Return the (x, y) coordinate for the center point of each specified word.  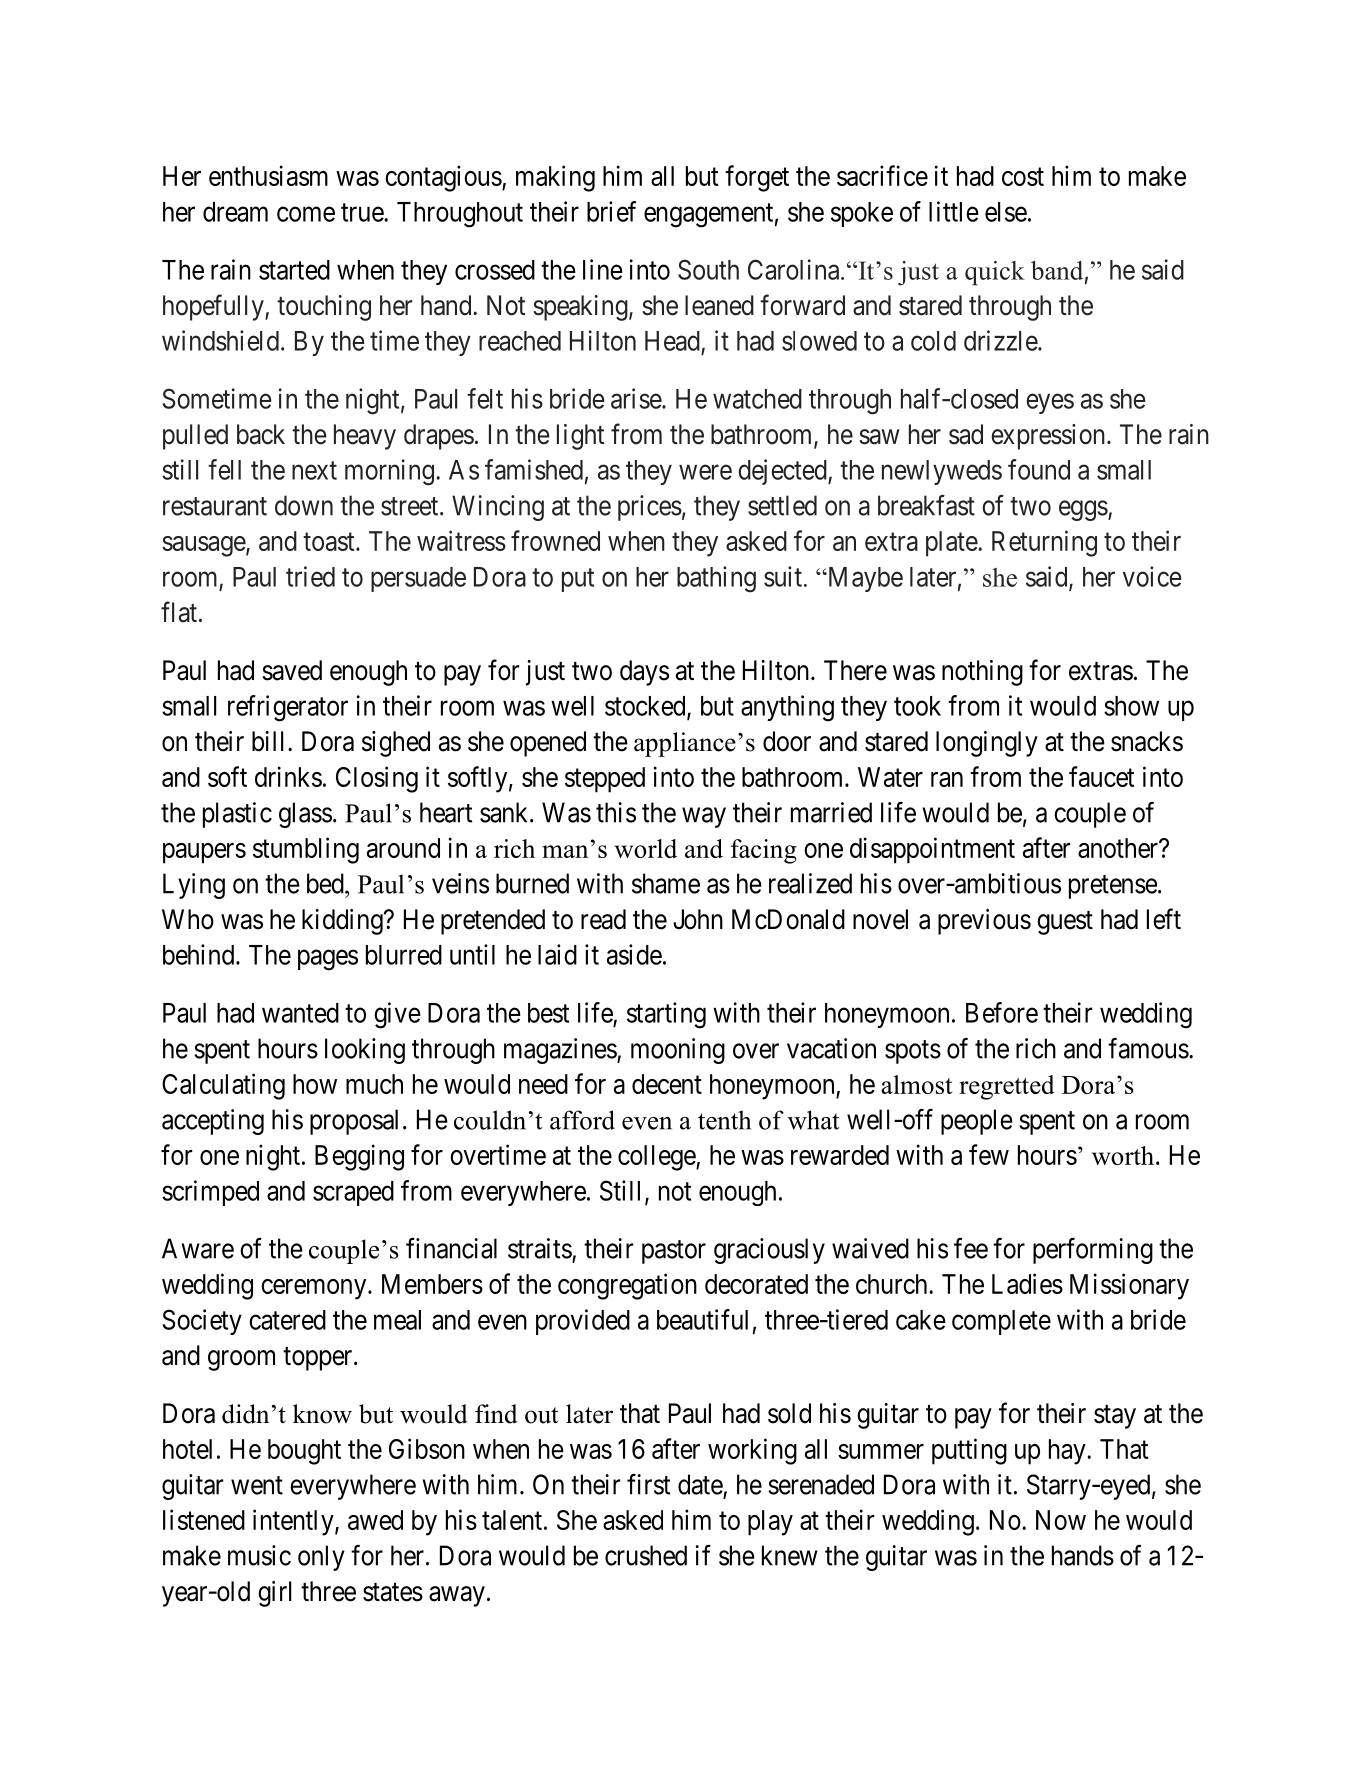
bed (326, 883)
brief (611, 211)
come (306, 214)
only (321, 1558)
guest (1065, 923)
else (1006, 212)
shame (666, 883)
